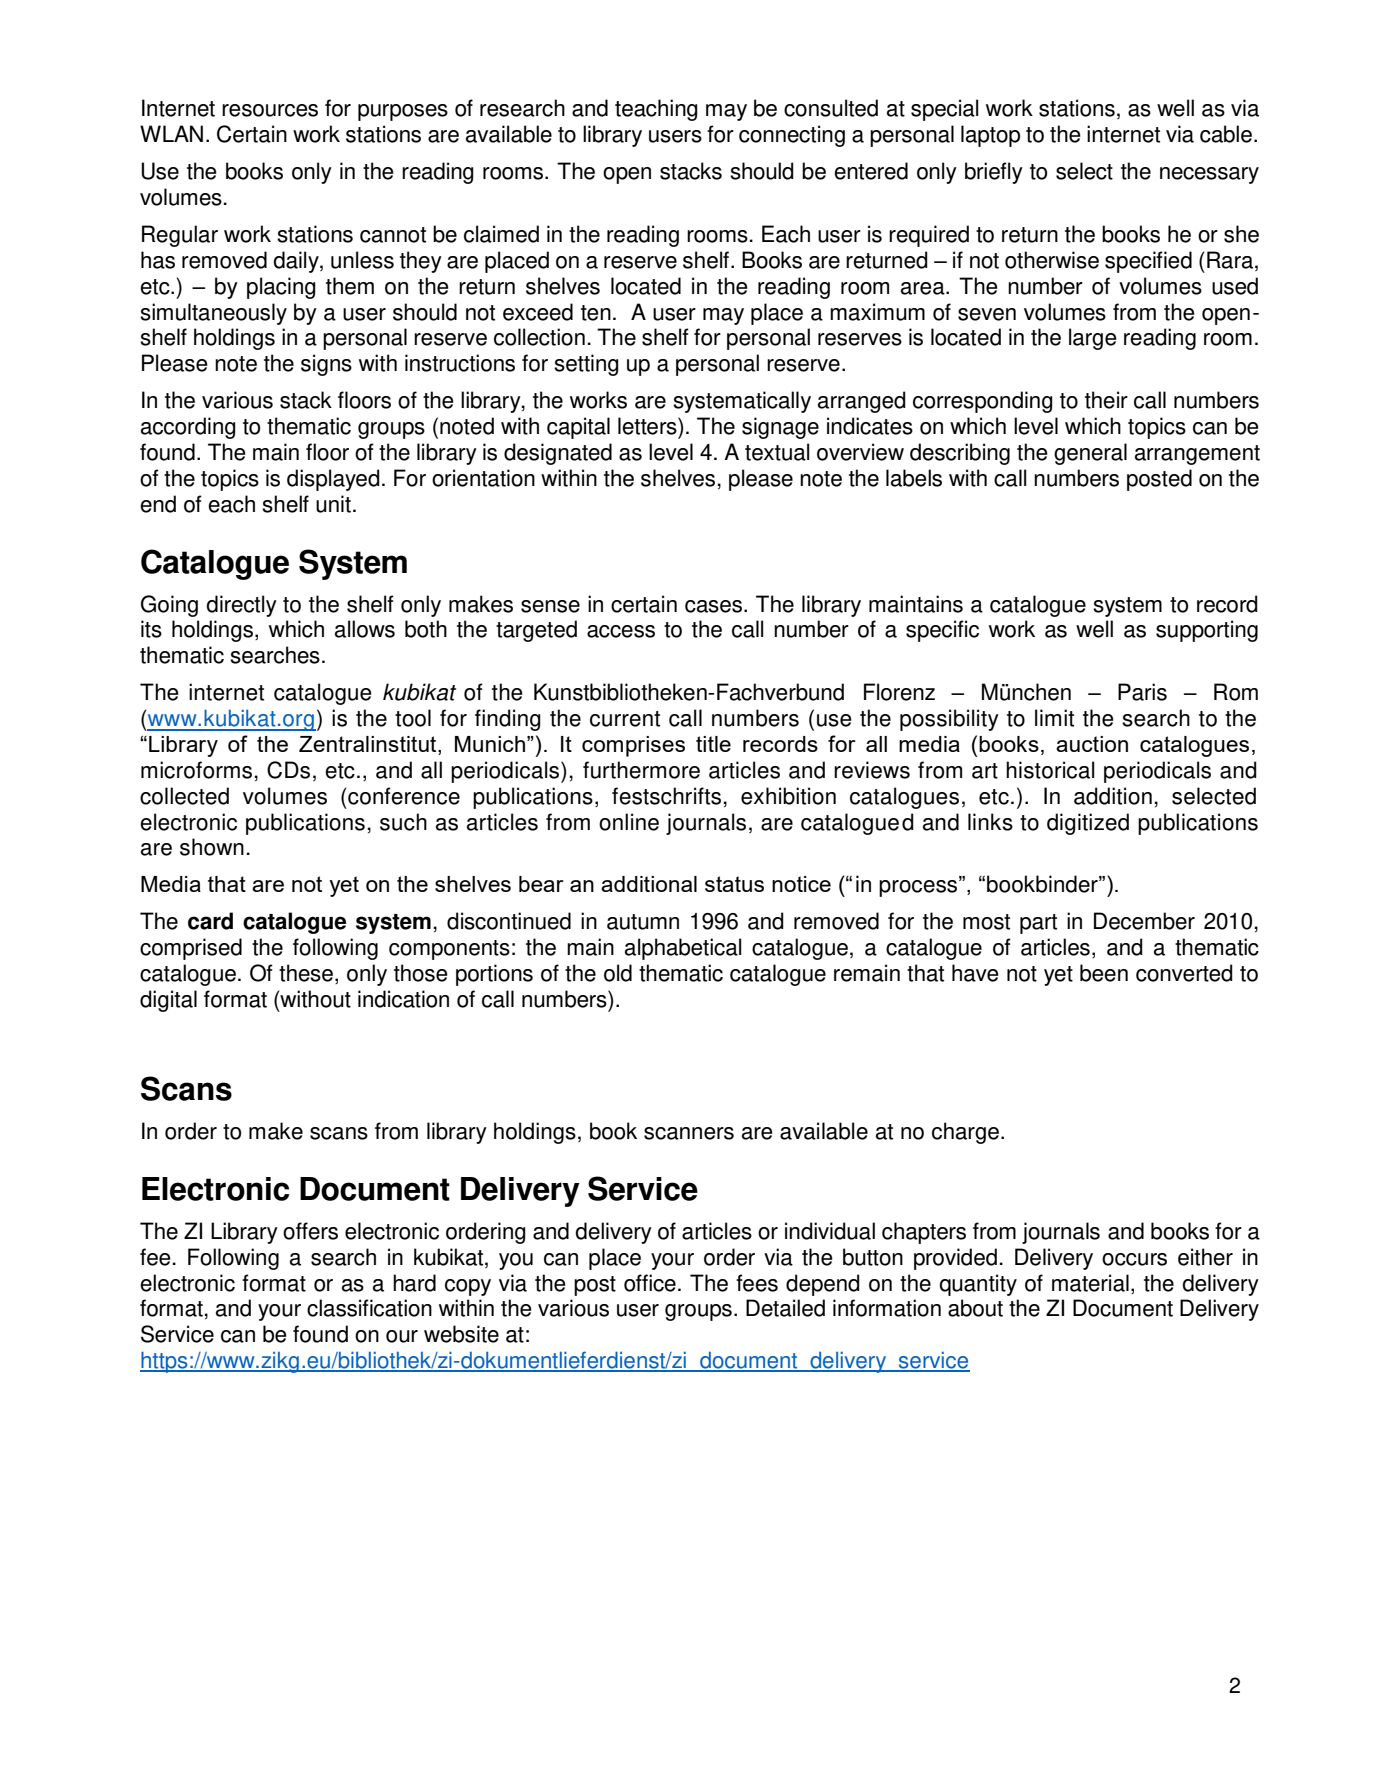  Describe the element at coordinates (270, 110) in the page. I see `resources` at that location.
